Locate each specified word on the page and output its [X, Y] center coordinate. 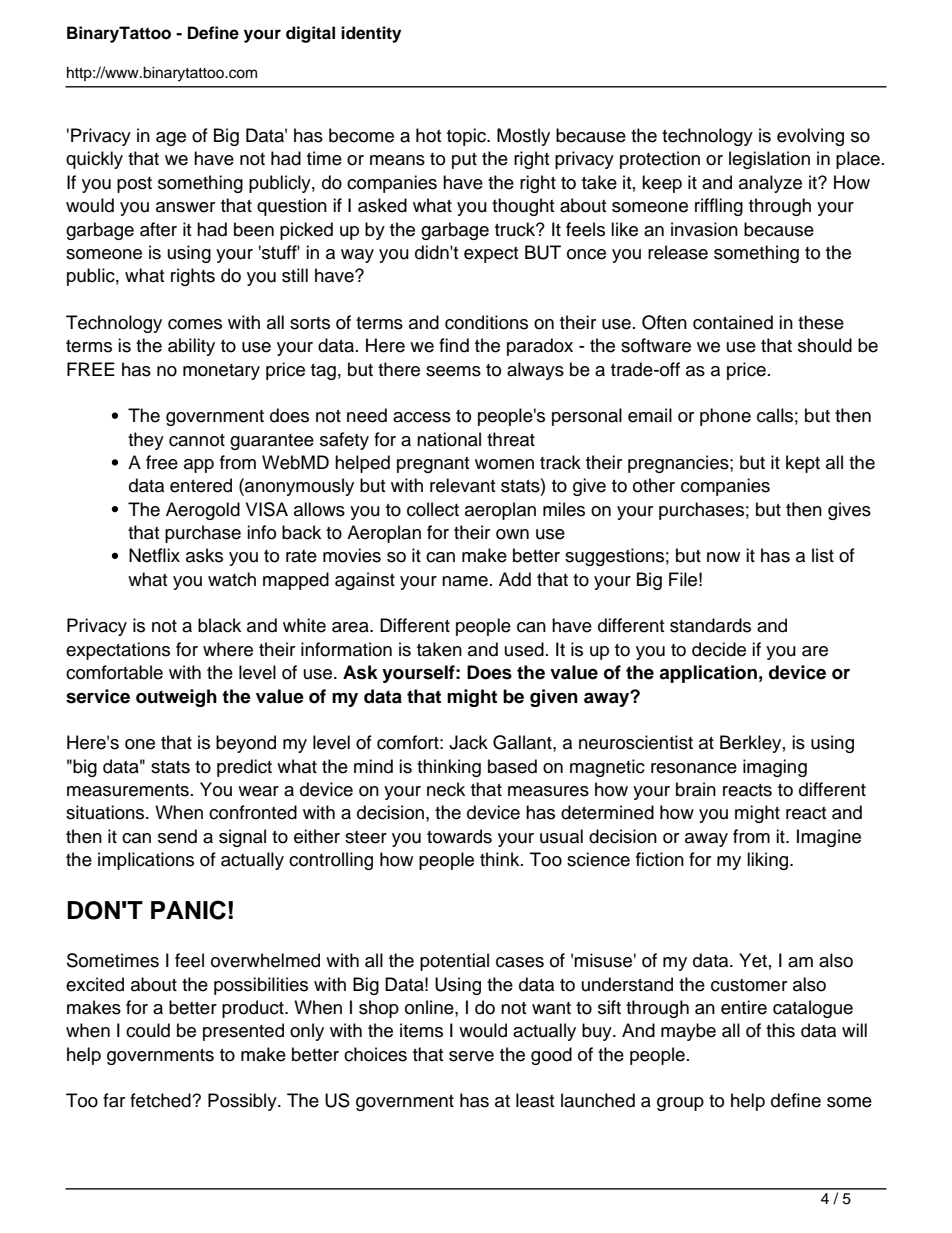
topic [467, 137]
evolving [810, 137]
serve [471, 1056]
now [723, 557]
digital [310, 34]
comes [195, 324]
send [177, 836]
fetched [161, 1100]
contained [733, 322]
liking [769, 861]
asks [204, 555]
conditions [486, 322]
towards [459, 836]
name [465, 581]
